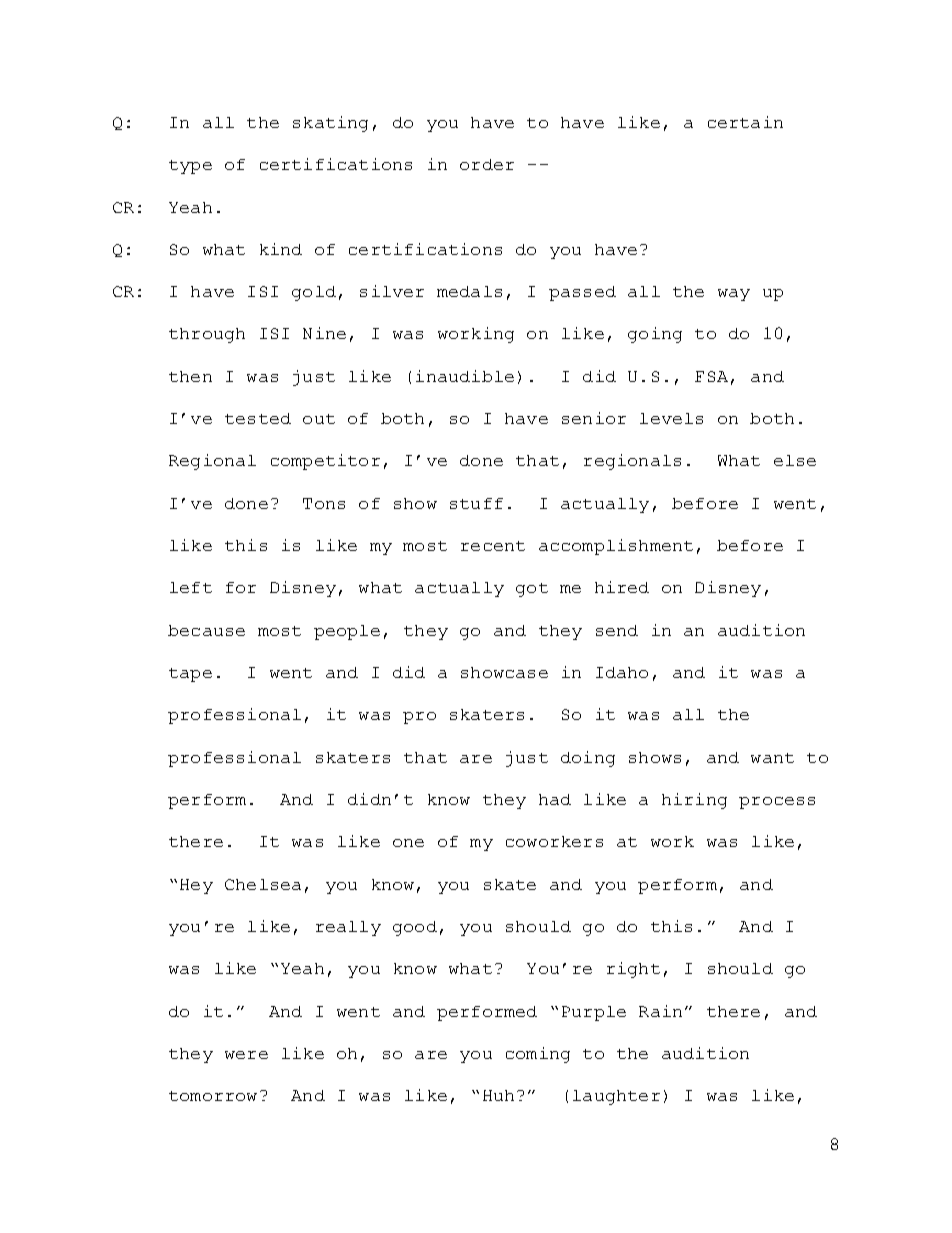 Image resolution: width=952 pixels, height=1233 pixels. I want to click on were, so click(246, 1055).
